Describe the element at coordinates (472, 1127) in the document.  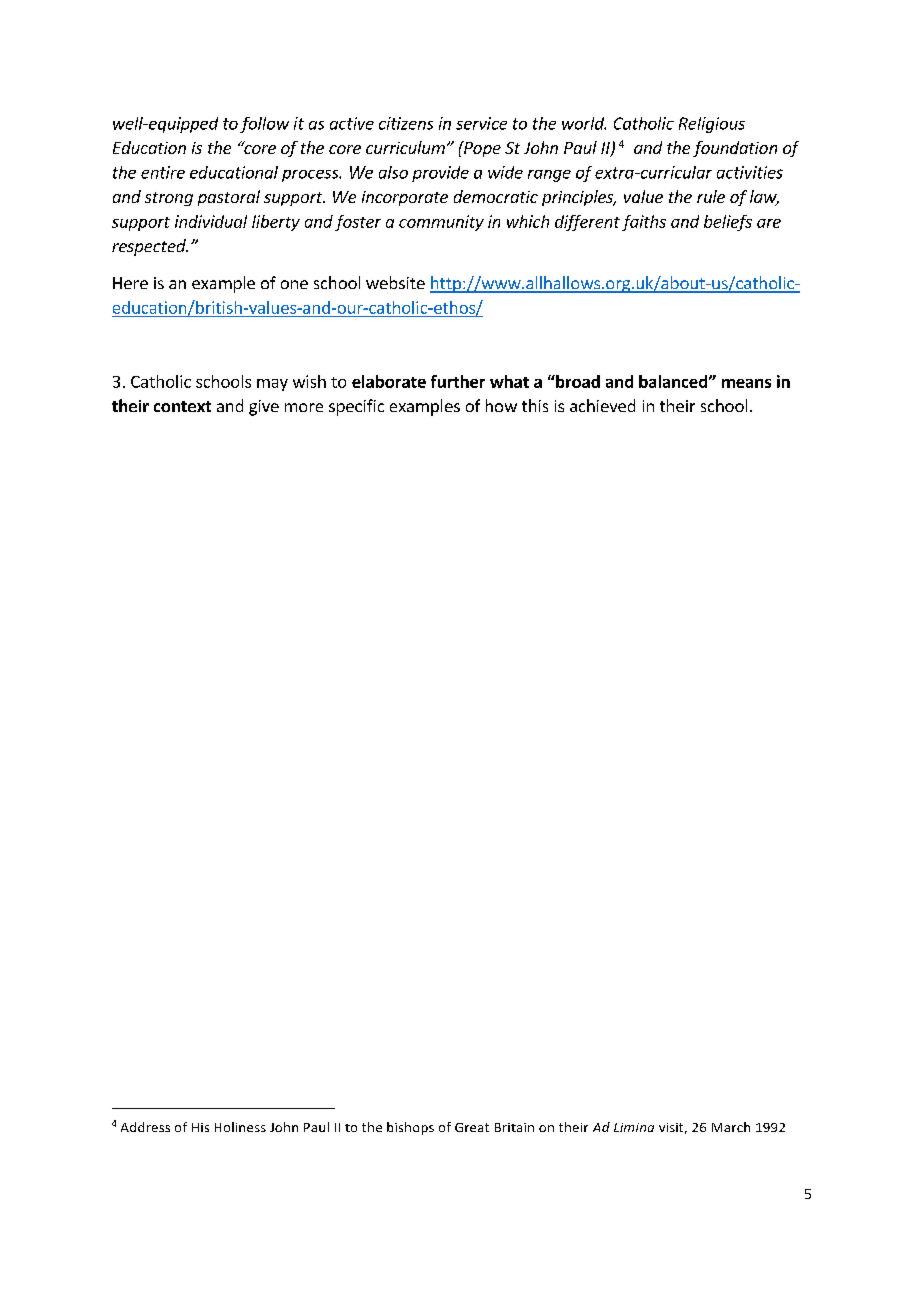
I see `Great` at that location.
